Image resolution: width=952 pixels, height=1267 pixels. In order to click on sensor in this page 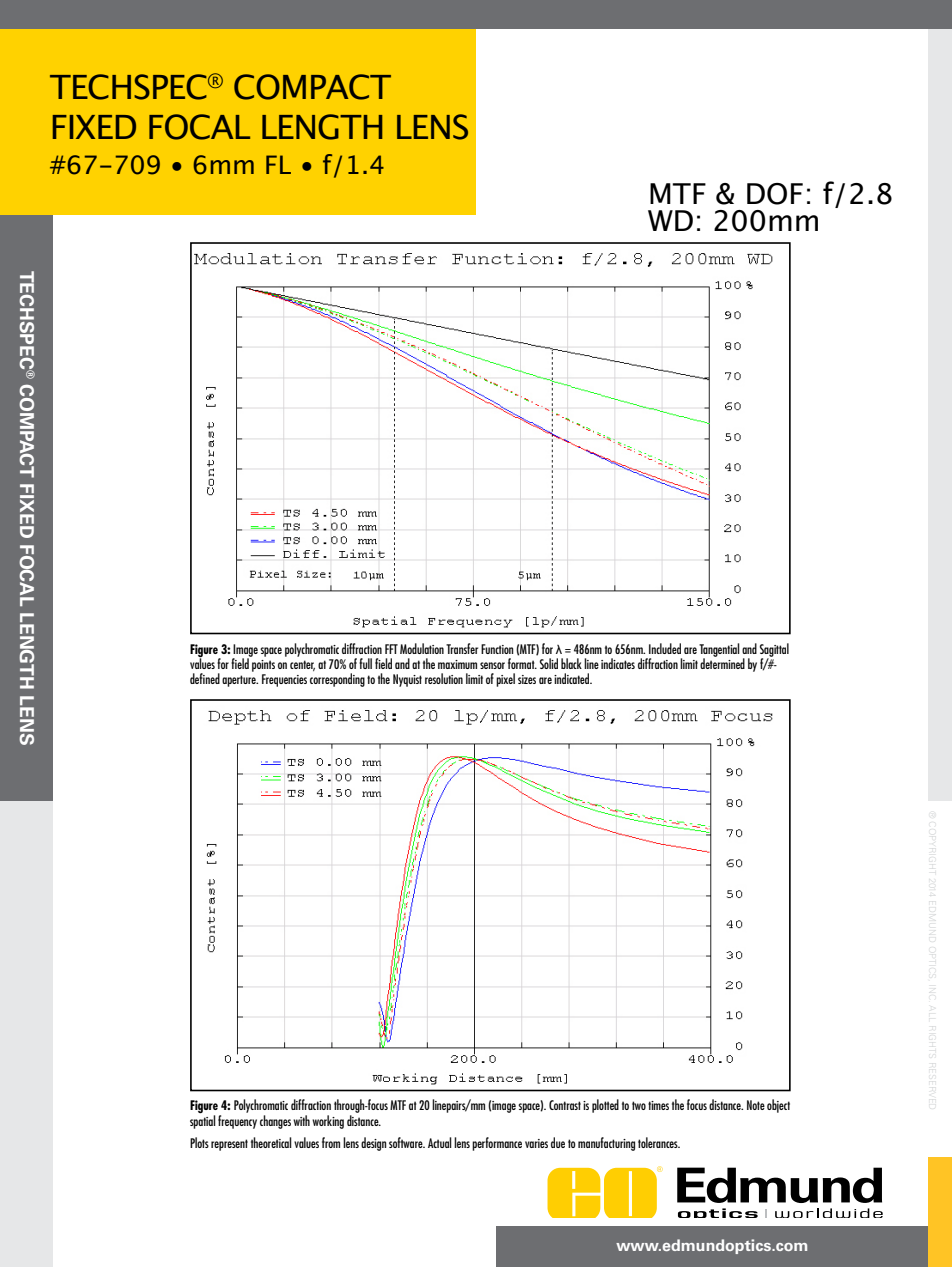, I will do `click(492, 665)`.
